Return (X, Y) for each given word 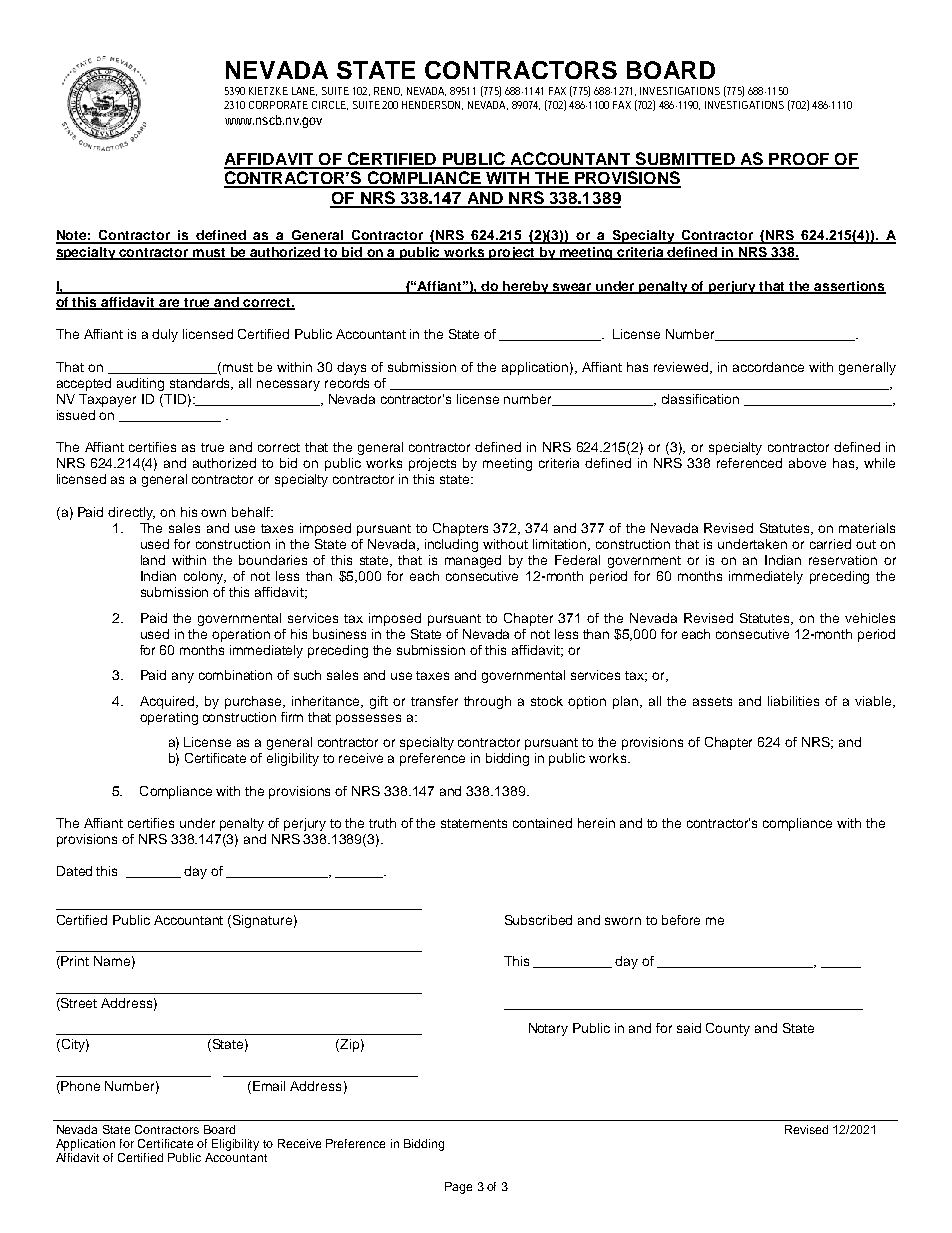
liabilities (793, 701)
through (487, 702)
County (728, 1029)
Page (458, 1188)
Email (269, 1086)
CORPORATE (278, 105)
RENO (387, 91)
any (183, 677)
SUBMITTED (685, 160)
